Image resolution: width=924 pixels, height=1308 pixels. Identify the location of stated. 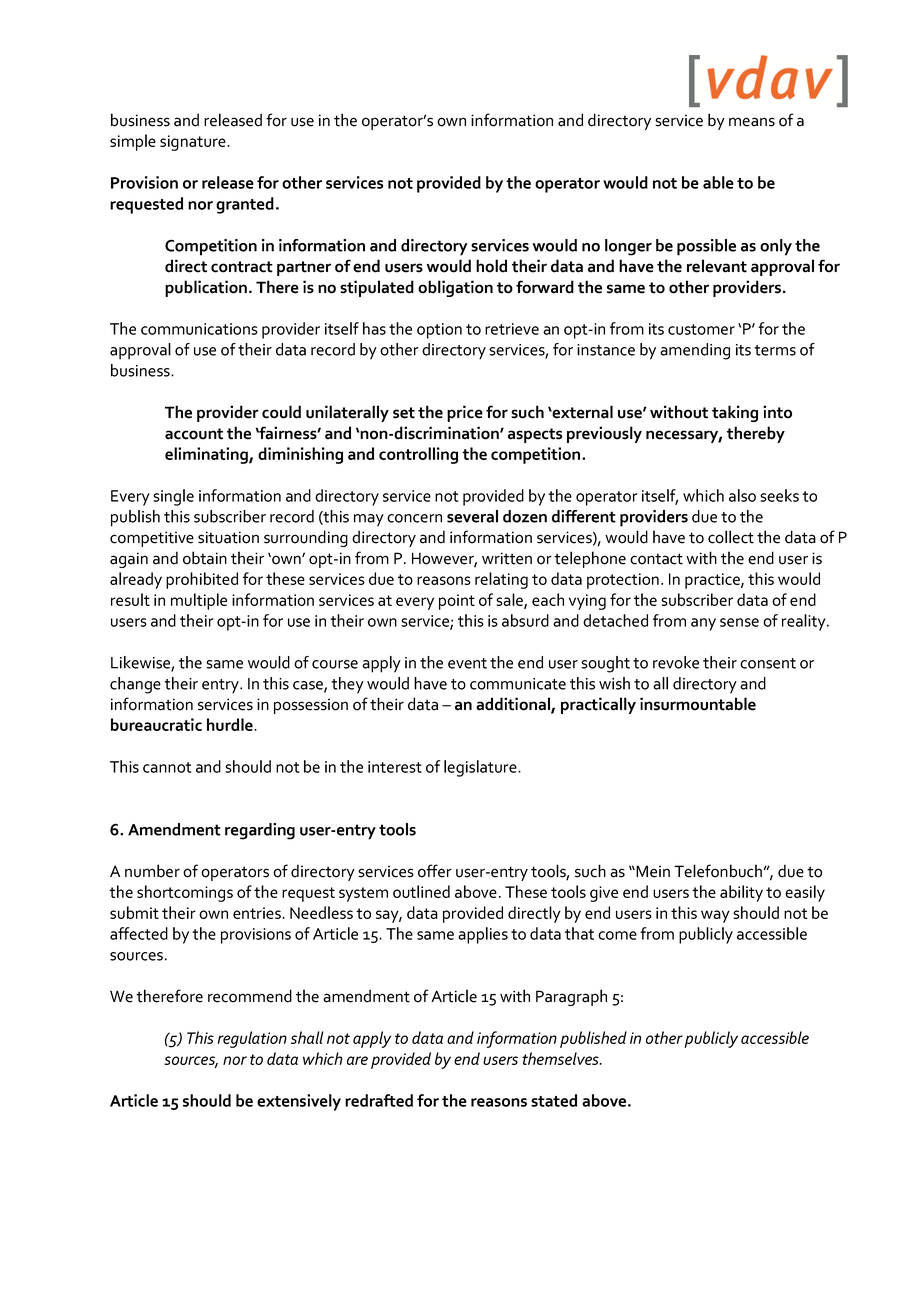
(554, 1100).
